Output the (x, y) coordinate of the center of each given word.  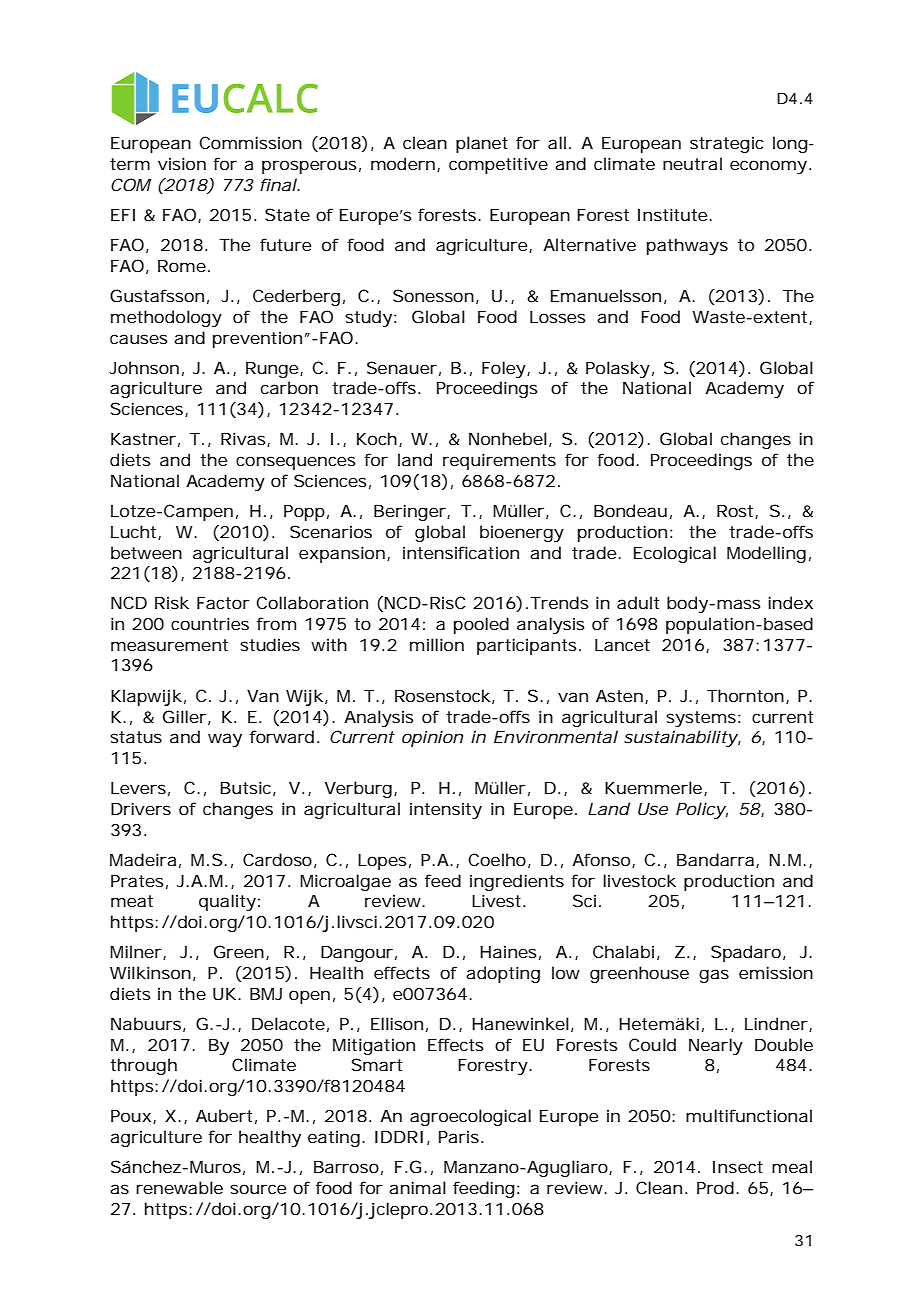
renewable (179, 1187)
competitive (498, 165)
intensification (461, 552)
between (146, 552)
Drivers (141, 808)
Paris (461, 1136)
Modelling (766, 554)
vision (182, 163)
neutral (692, 163)
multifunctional (749, 1115)
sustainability (681, 738)
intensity (446, 810)
